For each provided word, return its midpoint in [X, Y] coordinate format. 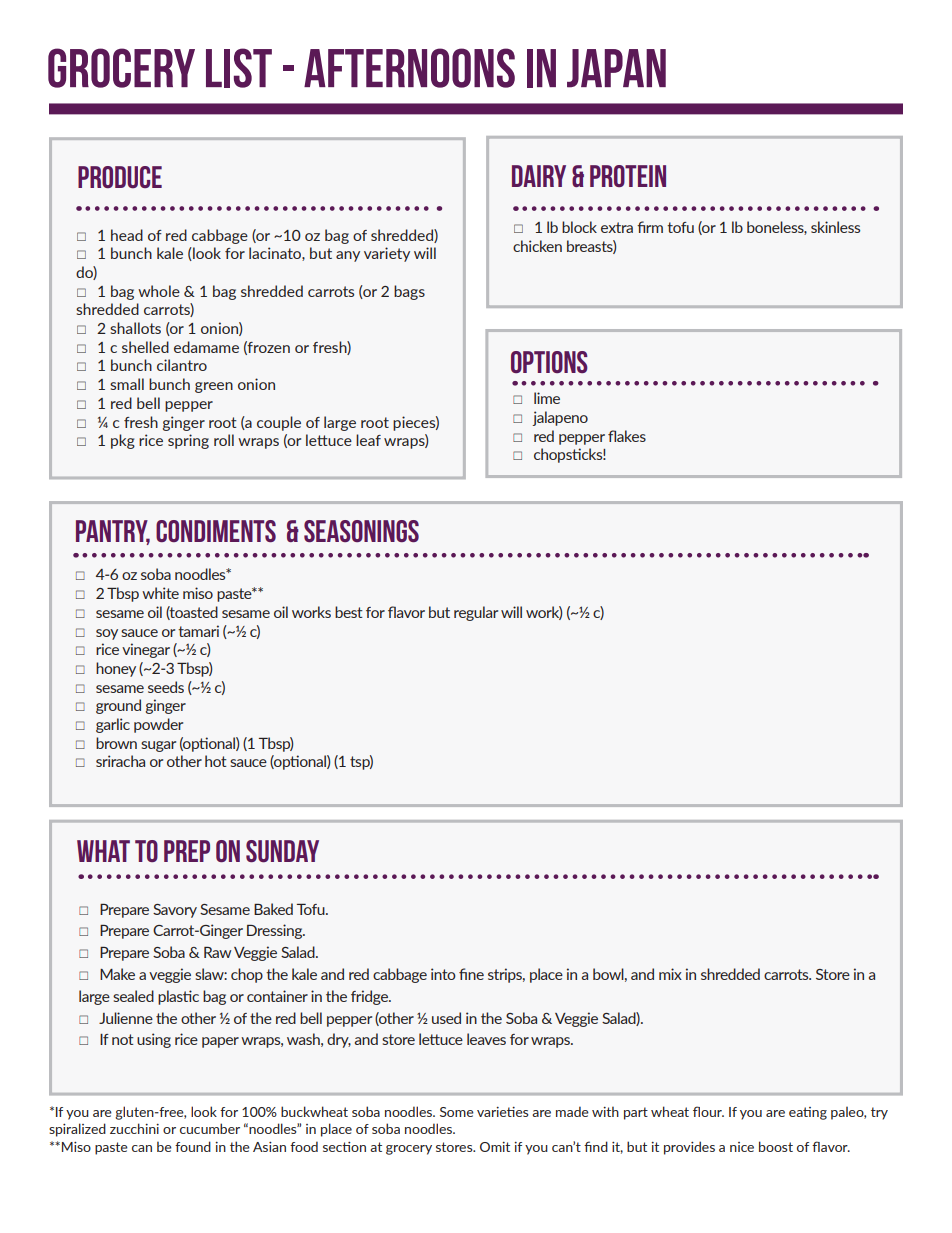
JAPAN [616, 68]
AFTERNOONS [409, 68]
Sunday [282, 851]
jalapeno [560, 418]
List [239, 68]
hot [216, 761]
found [193, 1146]
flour [708, 1111]
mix [670, 974]
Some [457, 1112]
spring [188, 441]
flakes [627, 436]
